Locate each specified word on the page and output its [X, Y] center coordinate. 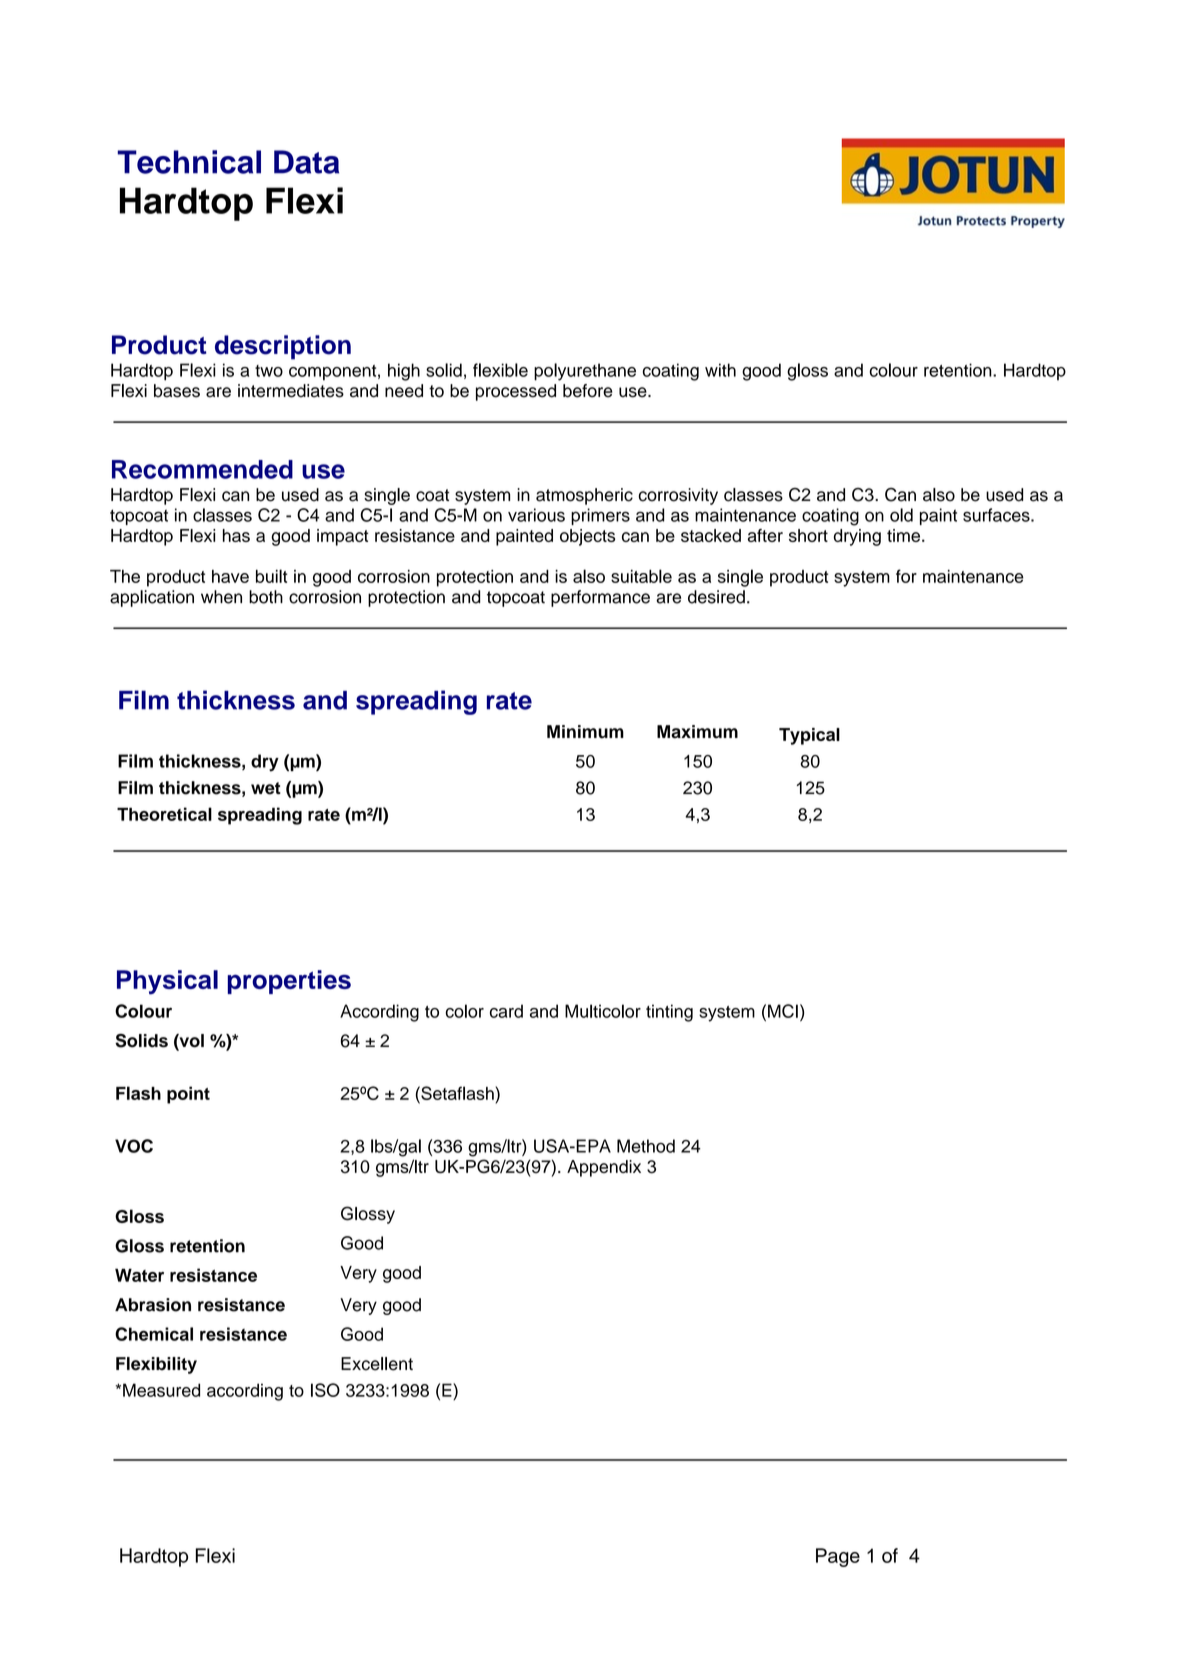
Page [838, 1557]
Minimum [585, 732]
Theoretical [164, 814]
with [720, 370]
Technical [189, 162]
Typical [809, 736]
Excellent [377, 1364]
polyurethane [585, 372]
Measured [161, 1390]
